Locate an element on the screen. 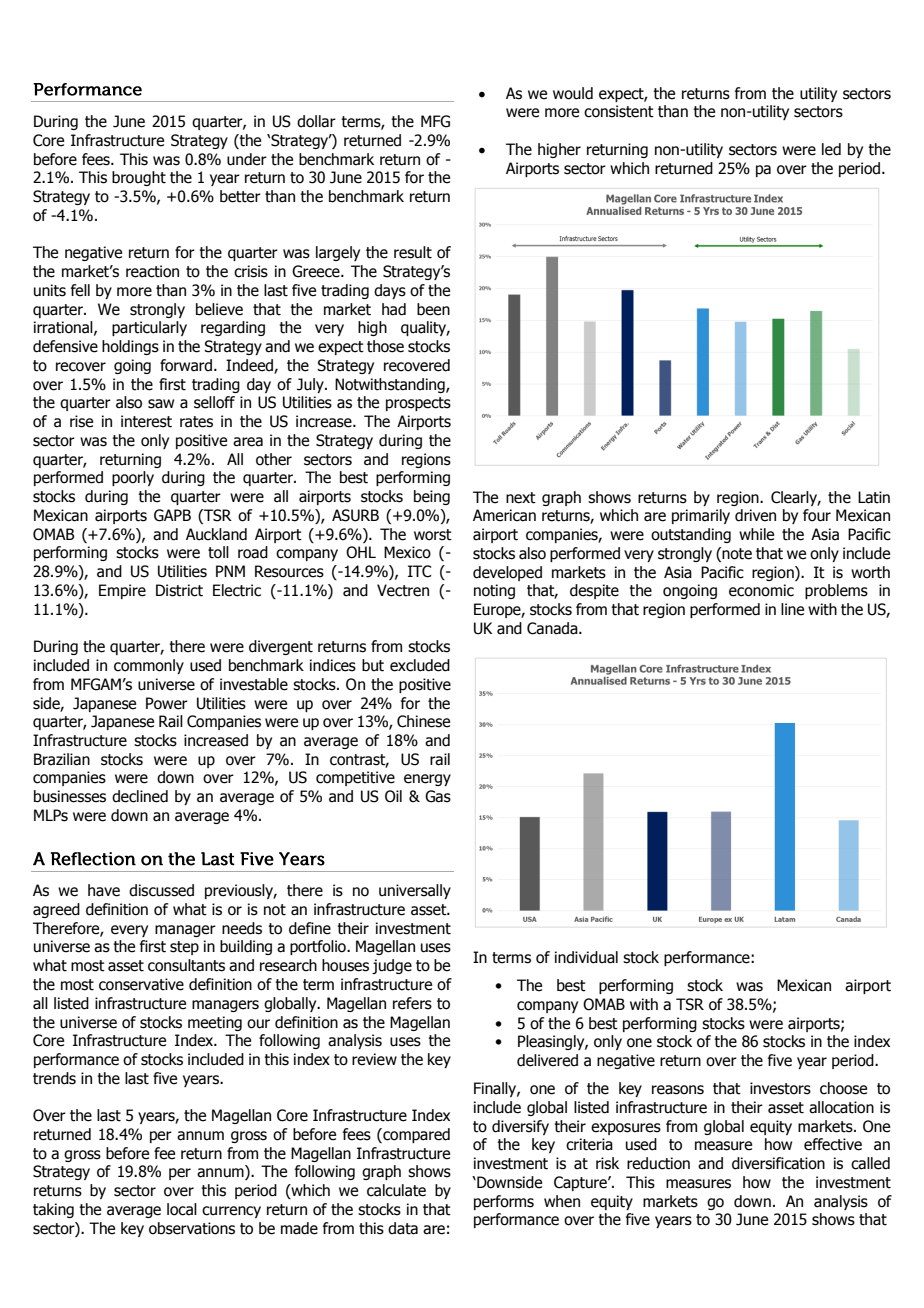  performs is located at coordinates (504, 1202).
